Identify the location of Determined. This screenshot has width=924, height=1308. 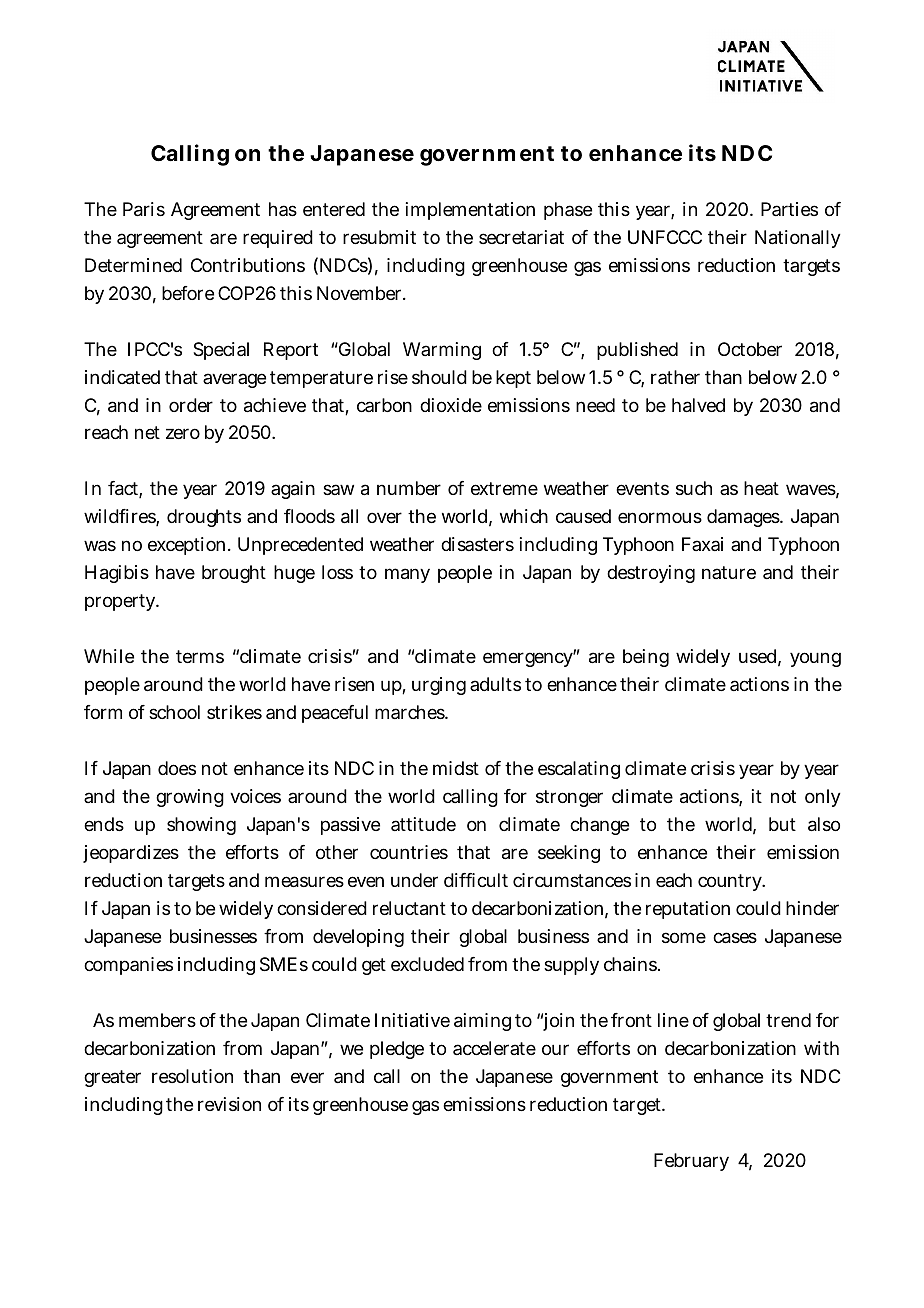
(133, 265).
